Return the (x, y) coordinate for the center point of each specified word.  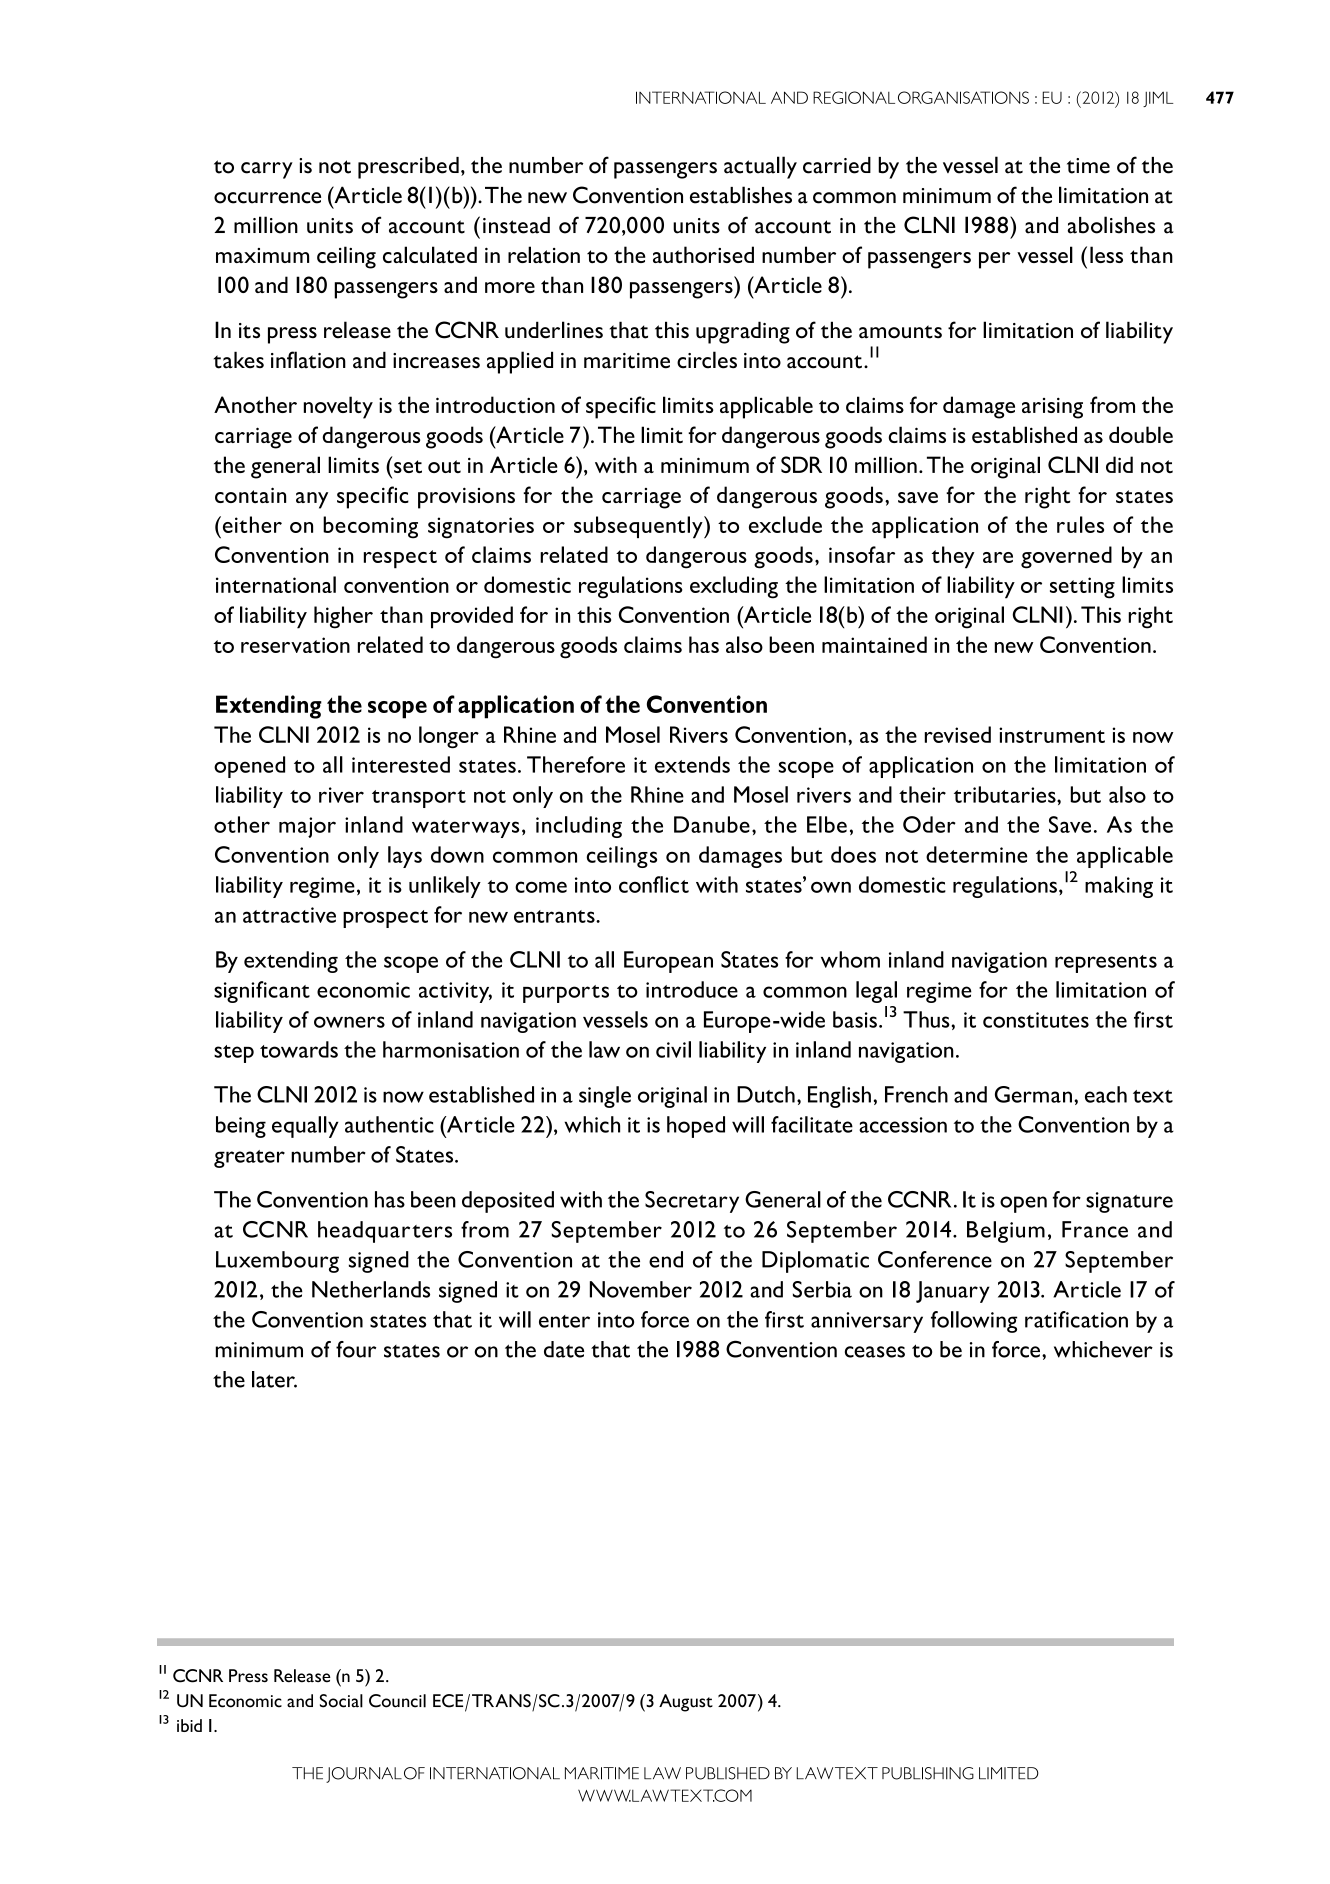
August (686, 1703)
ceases (875, 1352)
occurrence (267, 198)
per (994, 260)
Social (341, 1701)
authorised (703, 255)
